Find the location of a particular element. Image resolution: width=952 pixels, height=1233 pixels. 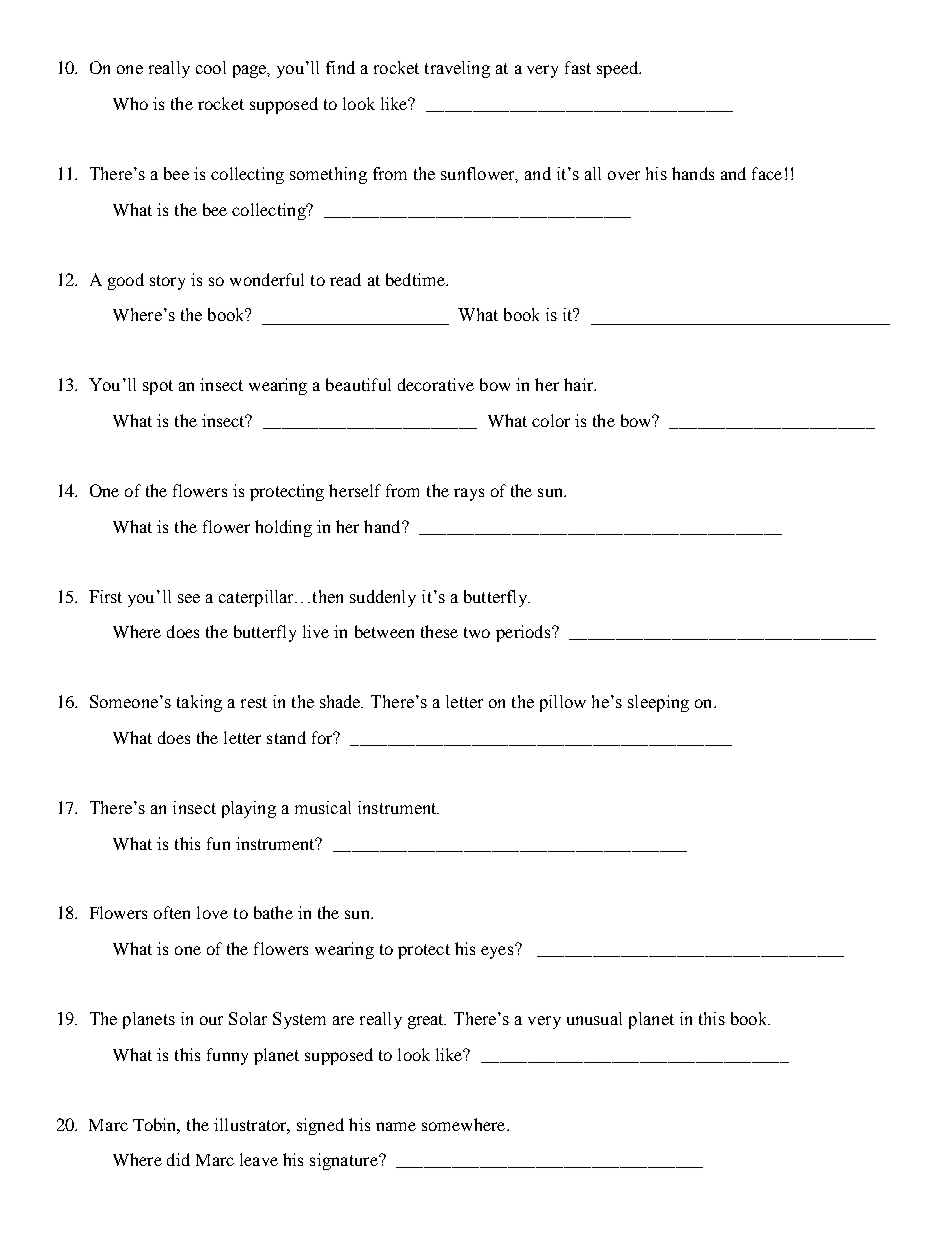

cool is located at coordinates (211, 67).
